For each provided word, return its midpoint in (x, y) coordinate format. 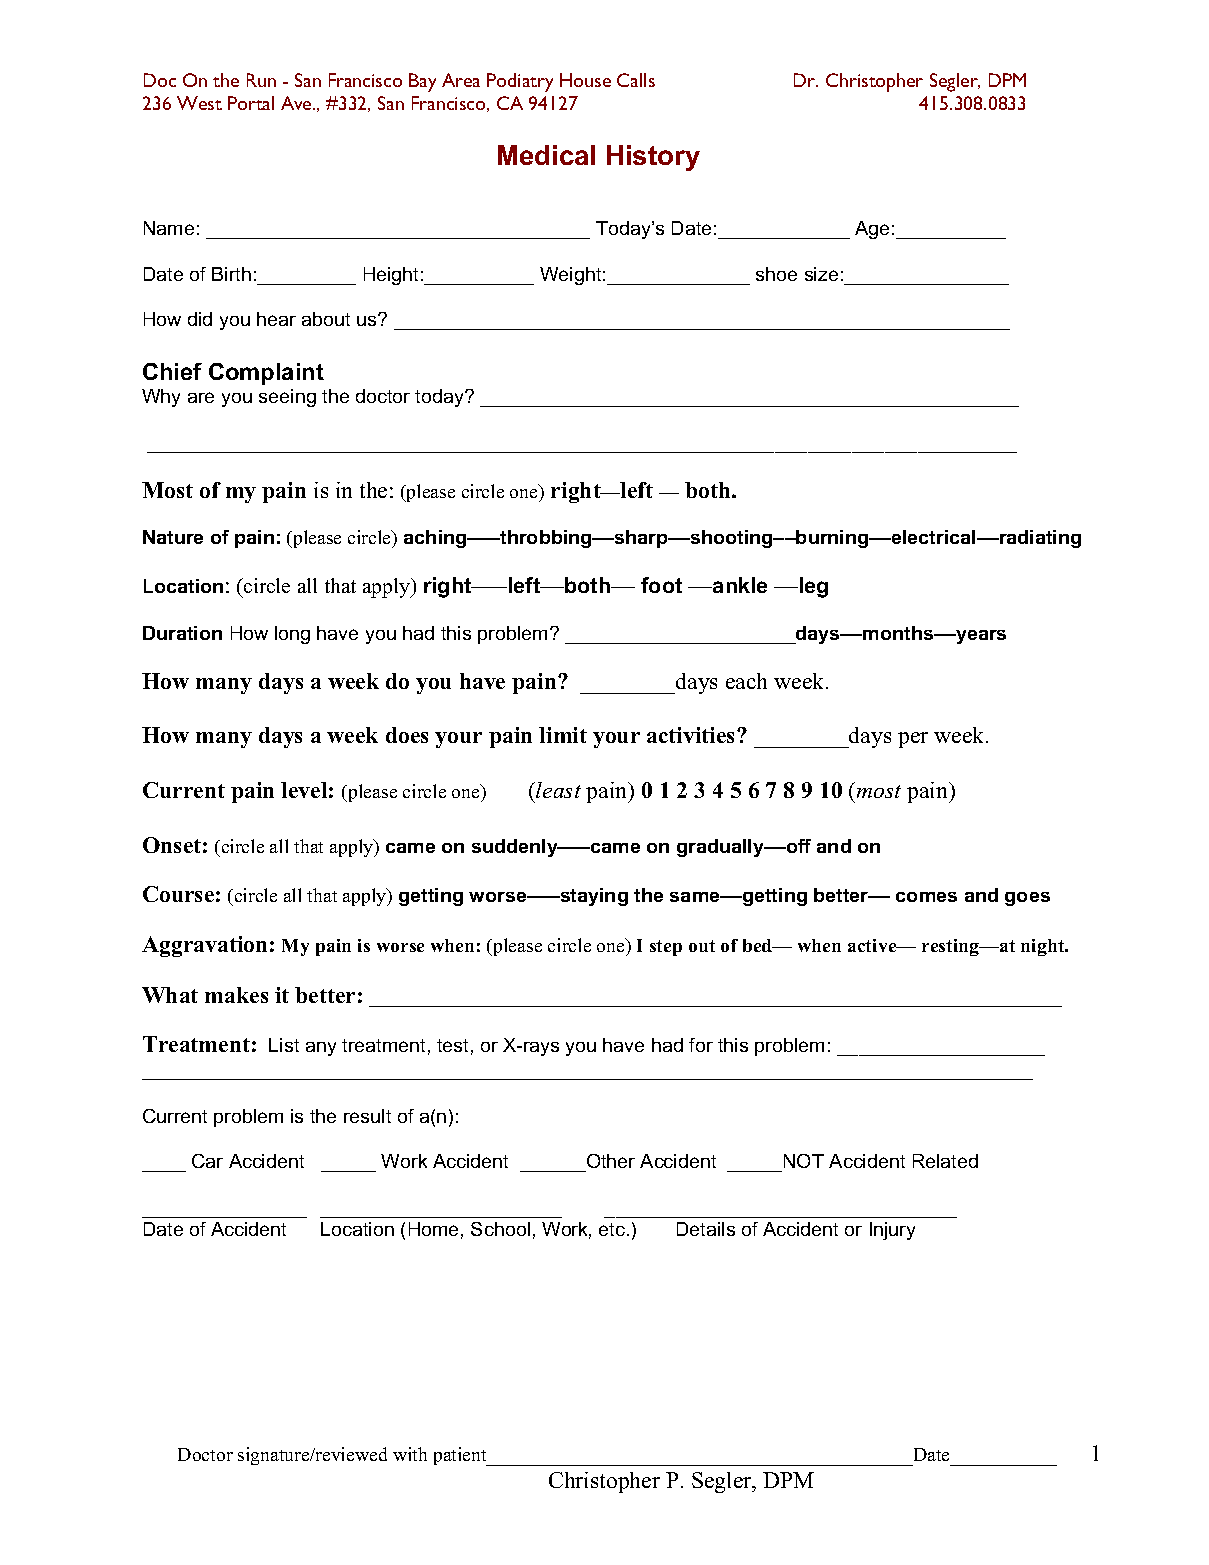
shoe (776, 274)
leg (814, 587)
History (653, 158)
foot (661, 585)
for (701, 1045)
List (284, 1045)
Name (169, 228)
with (410, 1454)
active (873, 945)
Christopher (604, 1482)
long (292, 635)
